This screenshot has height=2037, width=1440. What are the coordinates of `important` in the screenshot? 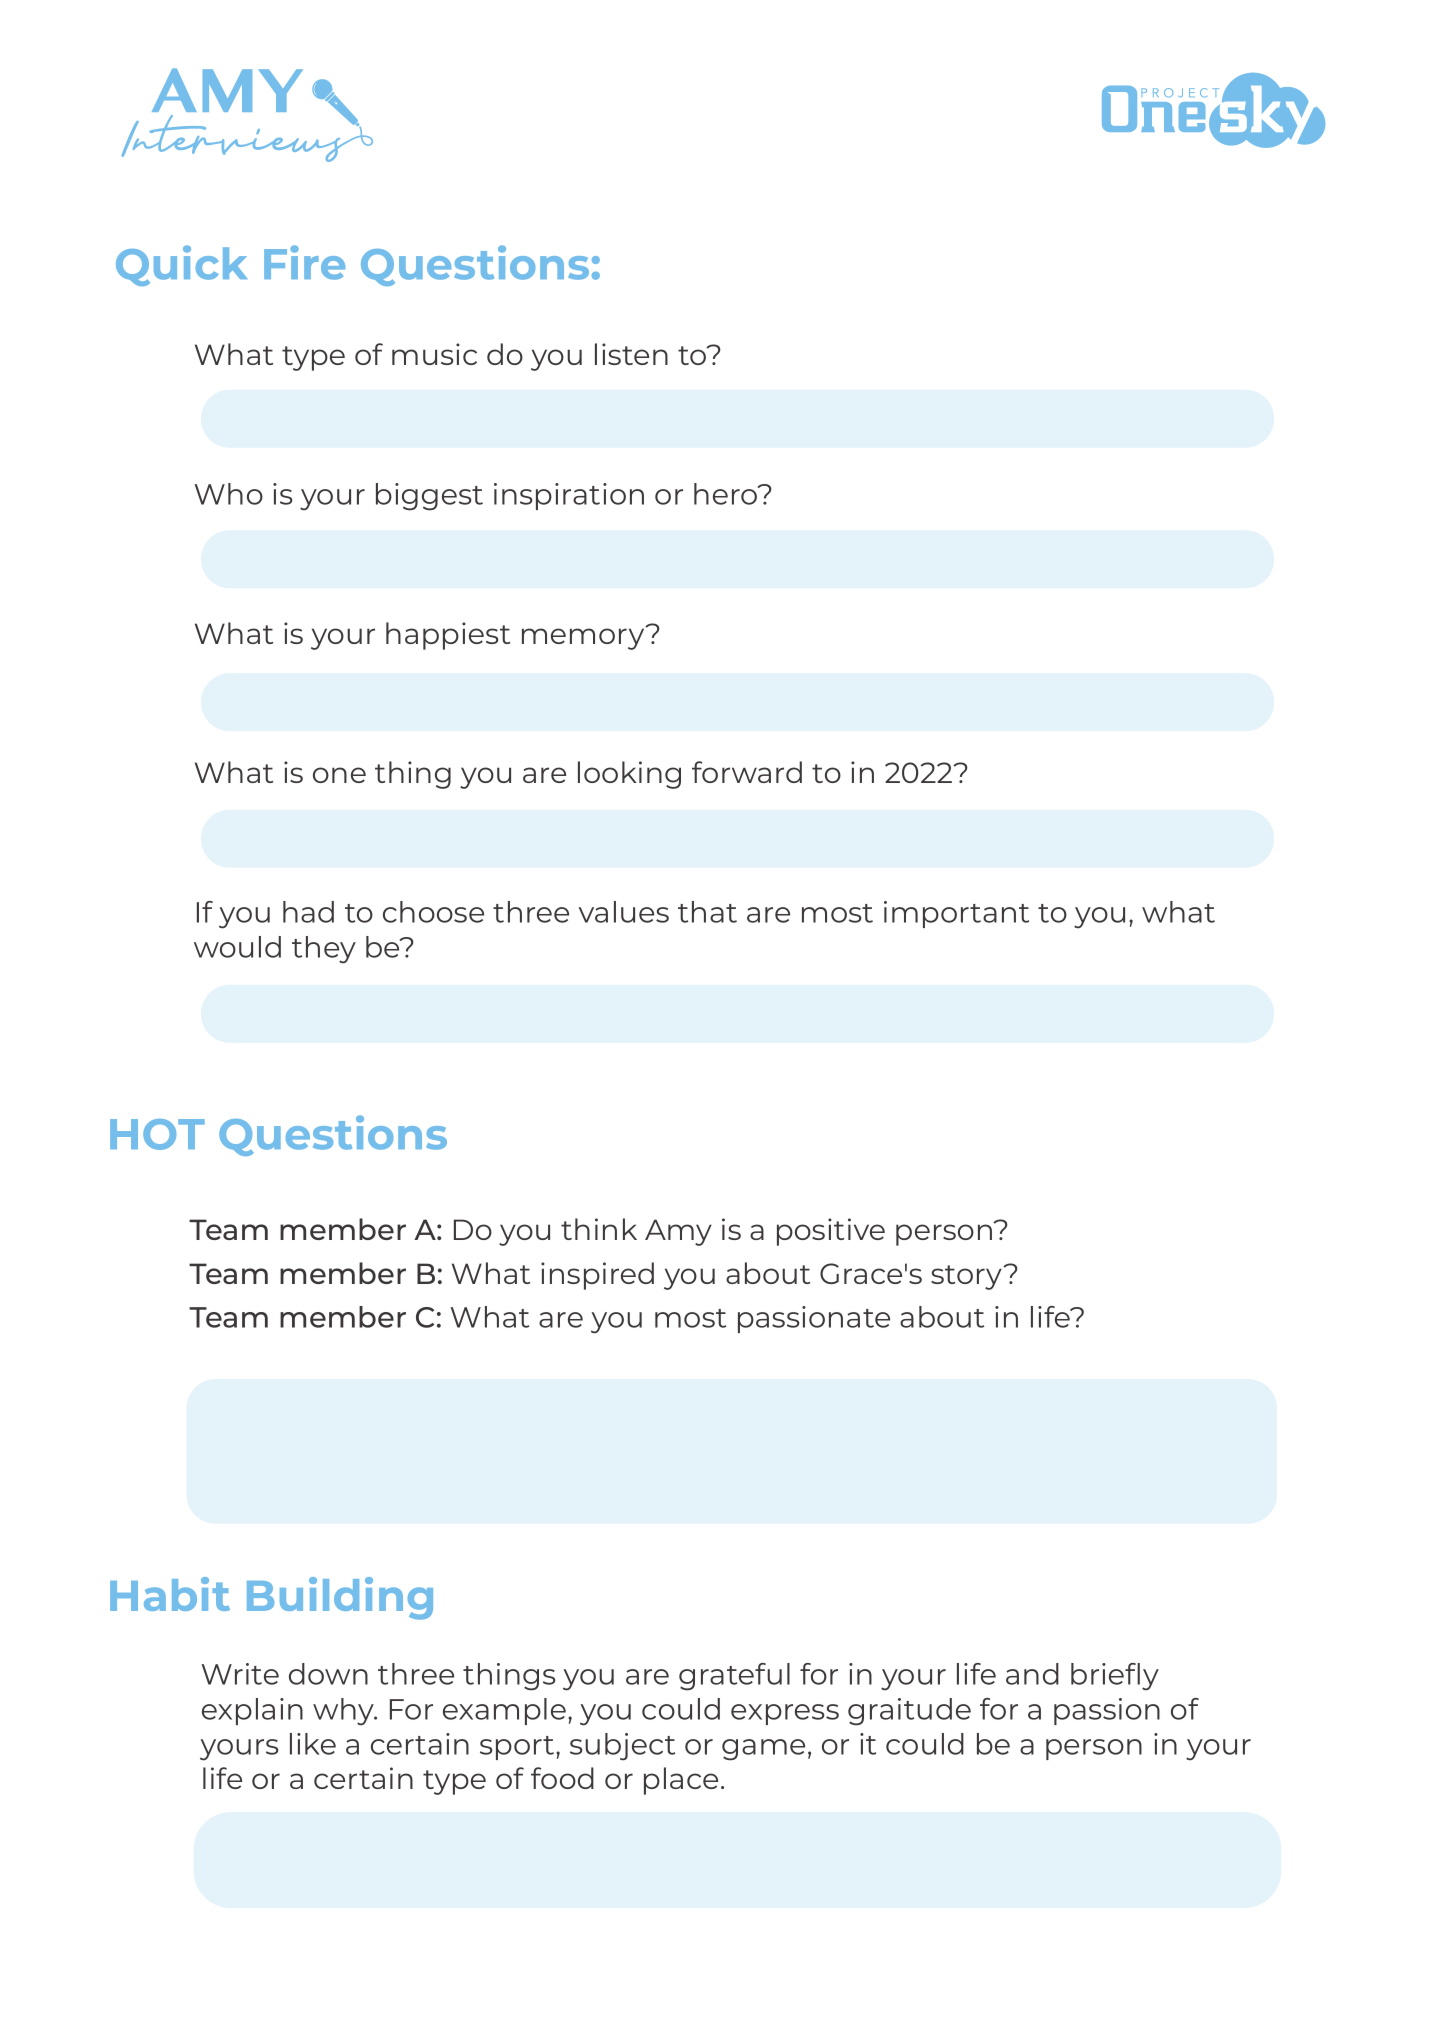 It's located at (956, 914).
